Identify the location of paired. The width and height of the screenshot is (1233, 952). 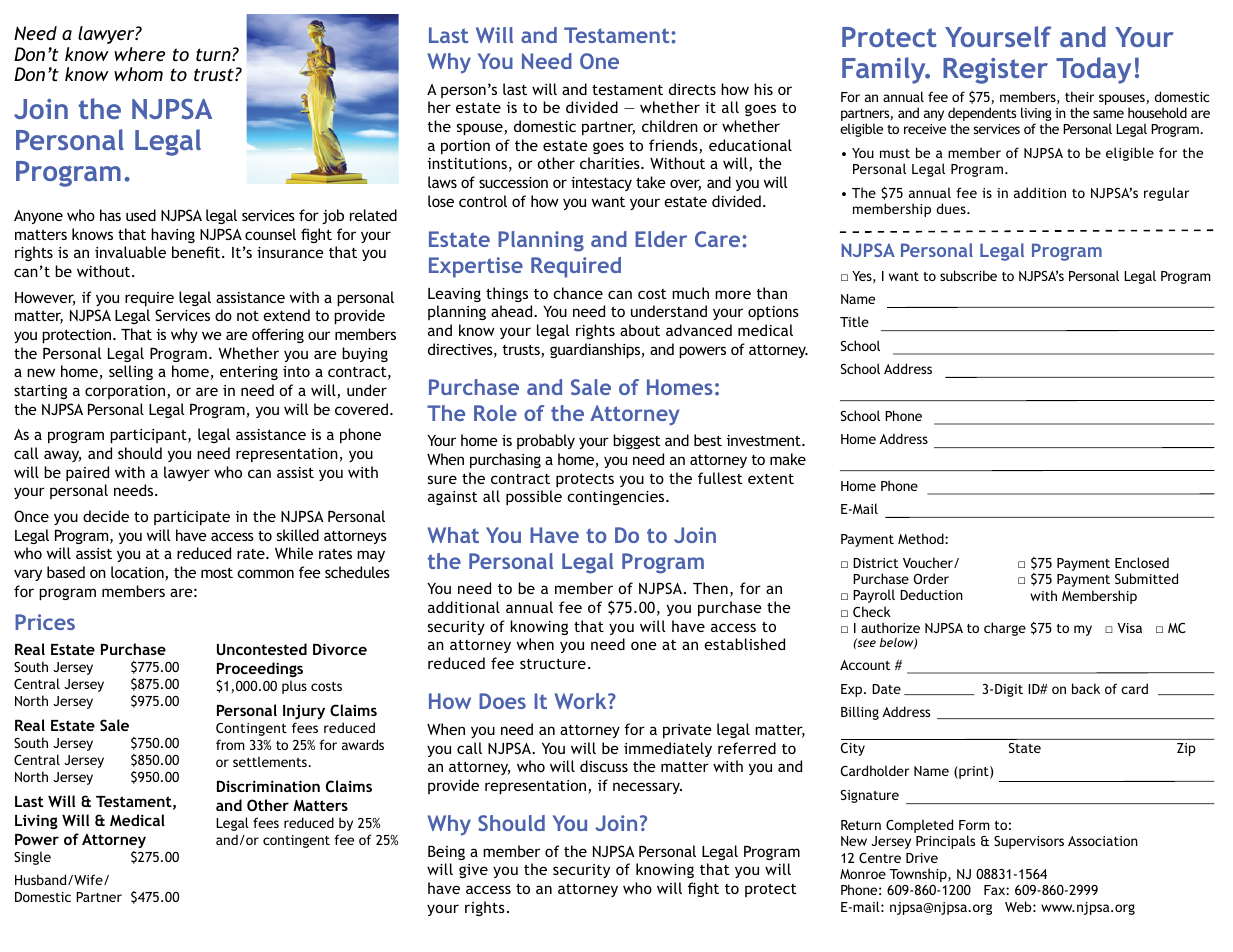
(87, 473).
